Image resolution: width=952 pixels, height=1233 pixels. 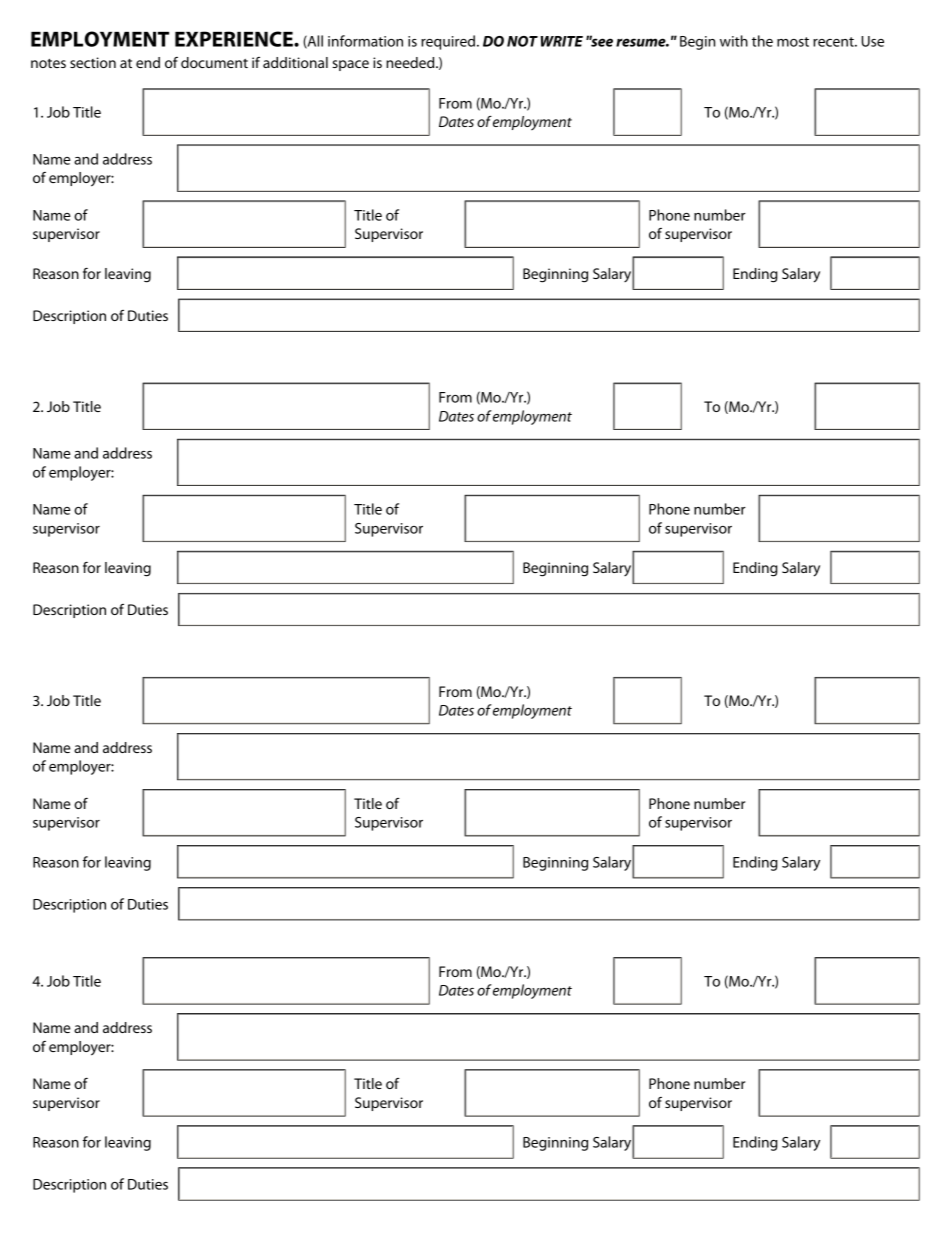 What do you see at coordinates (449, 42) in the document?
I see `required` at bounding box center [449, 42].
